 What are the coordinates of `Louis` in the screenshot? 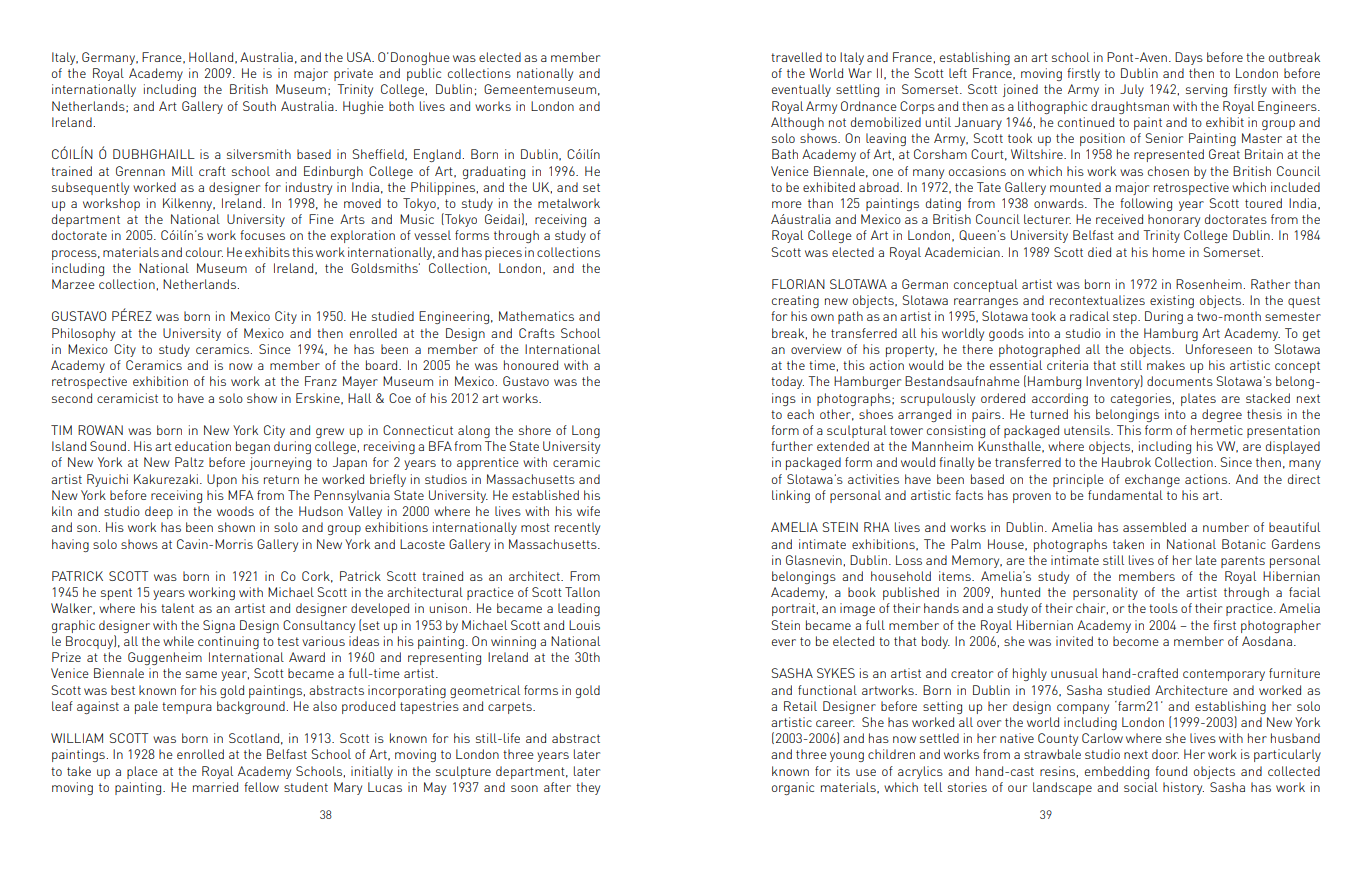 It's located at (584, 625).
